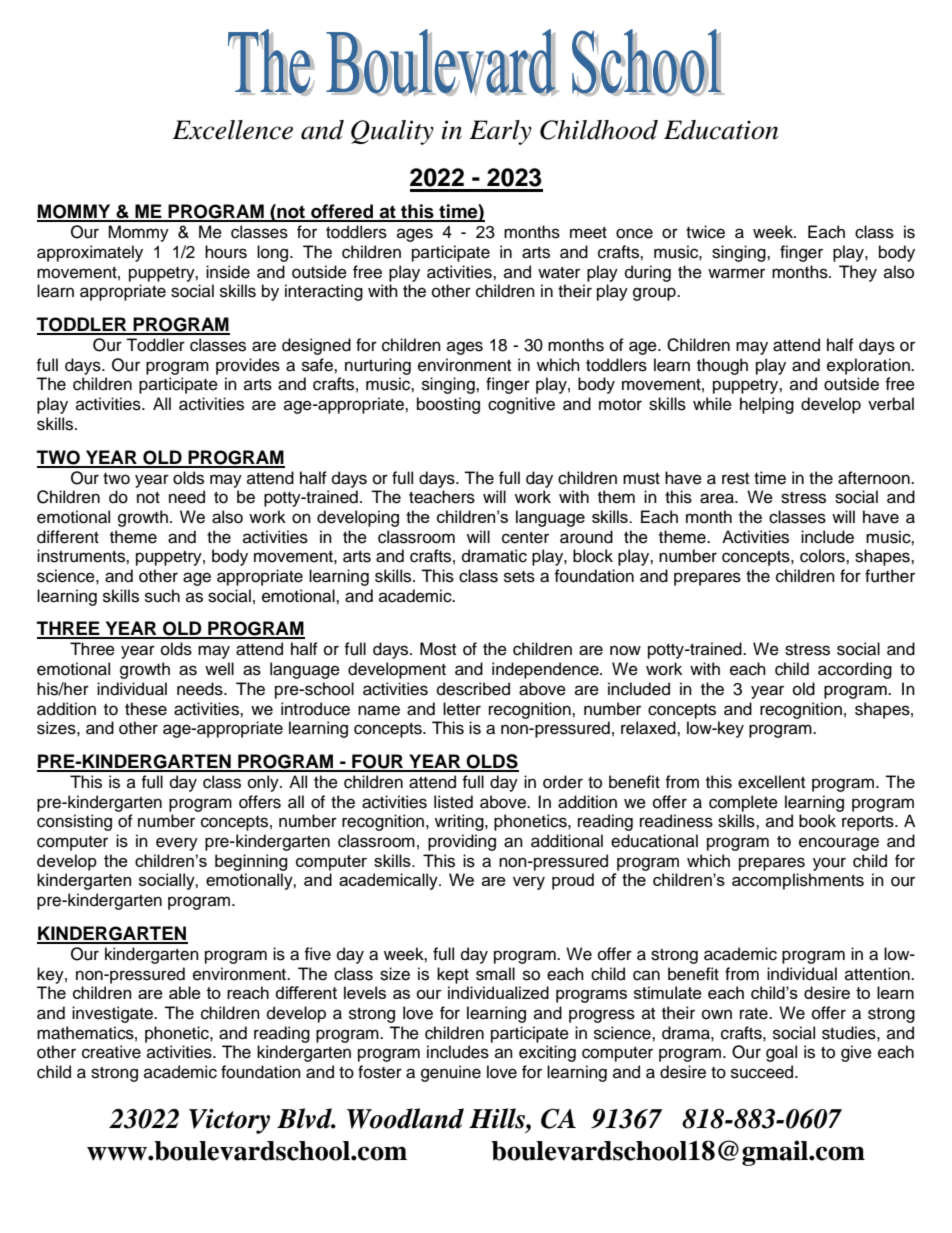 The height and width of the screenshot is (1233, 952). I want to click on providing, so click(462, 842).
